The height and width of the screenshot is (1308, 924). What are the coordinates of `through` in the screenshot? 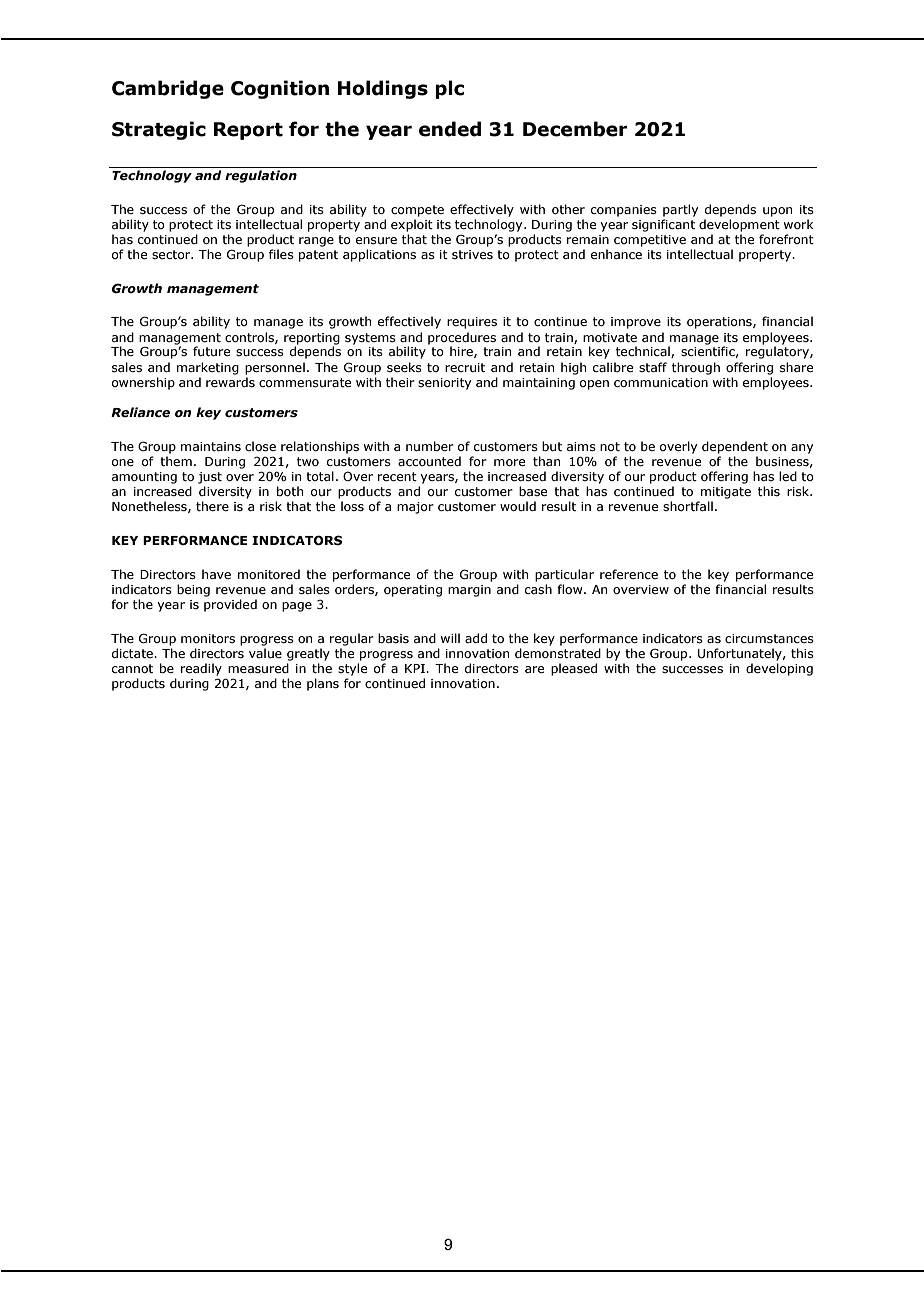 It's located at (696, 368).
